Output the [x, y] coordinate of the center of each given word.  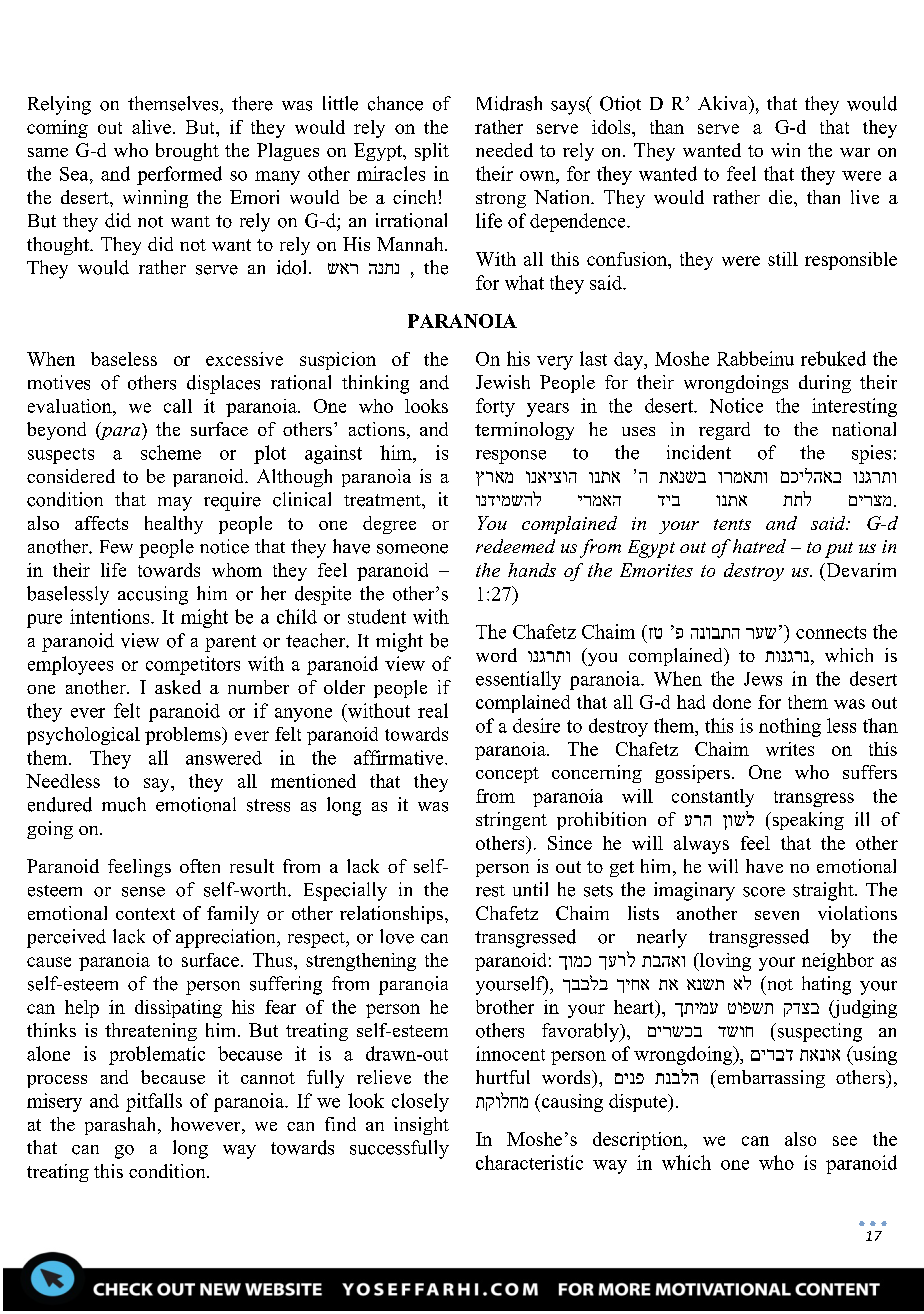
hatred [759, 546]
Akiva [724, 103]
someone [412, 549]
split [432, 152]
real [433, 710]
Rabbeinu [755, 358]
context [145, 914]
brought [187, 152]
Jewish [503, 382]
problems [184, 736]
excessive [244, 359]
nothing [790, 727]
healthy [174, 525]
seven [777, 915]
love [397, 936]
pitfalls [154, 1102]
